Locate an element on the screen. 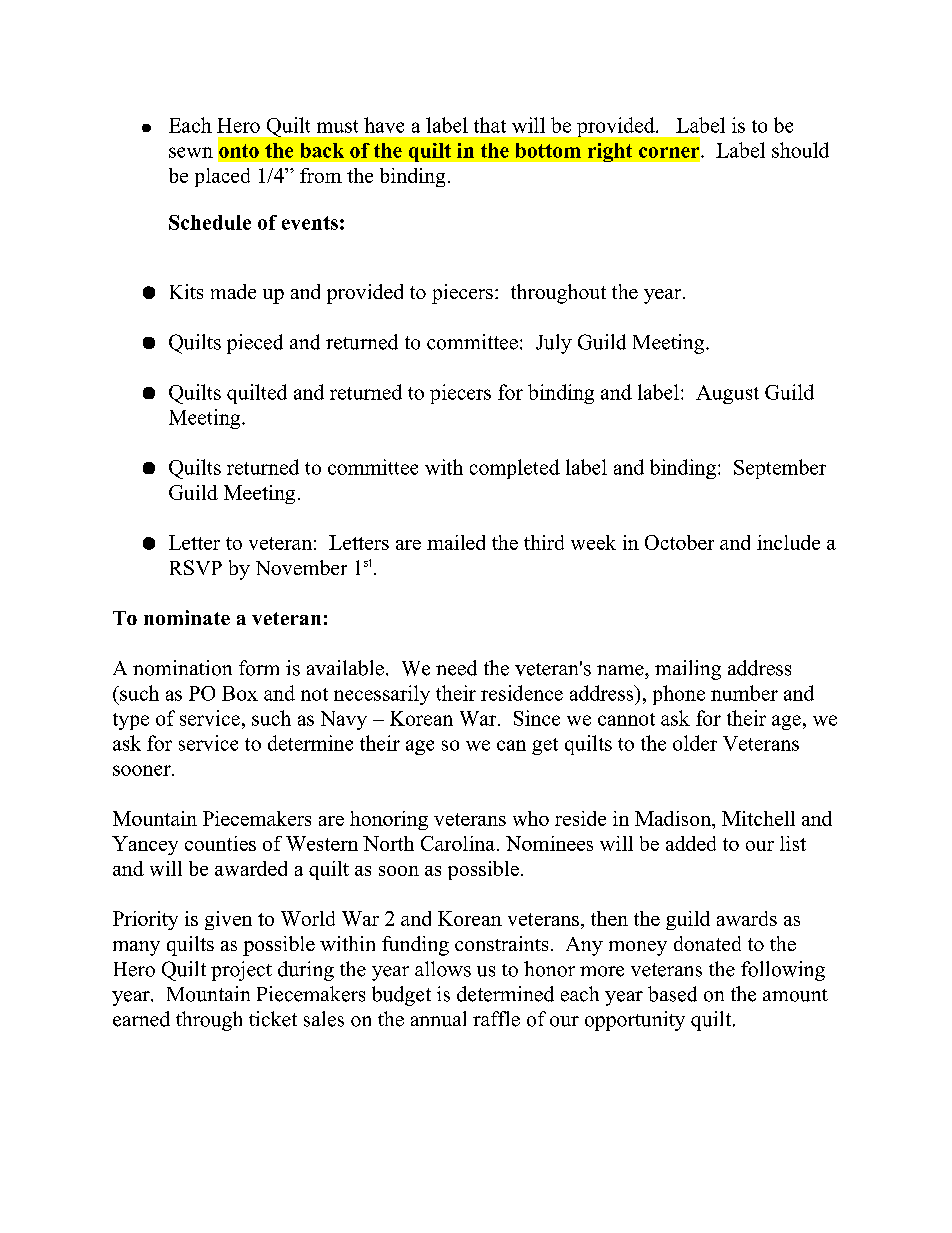 The image size is (952, 1233). project is located at coordinates (241, 971).
